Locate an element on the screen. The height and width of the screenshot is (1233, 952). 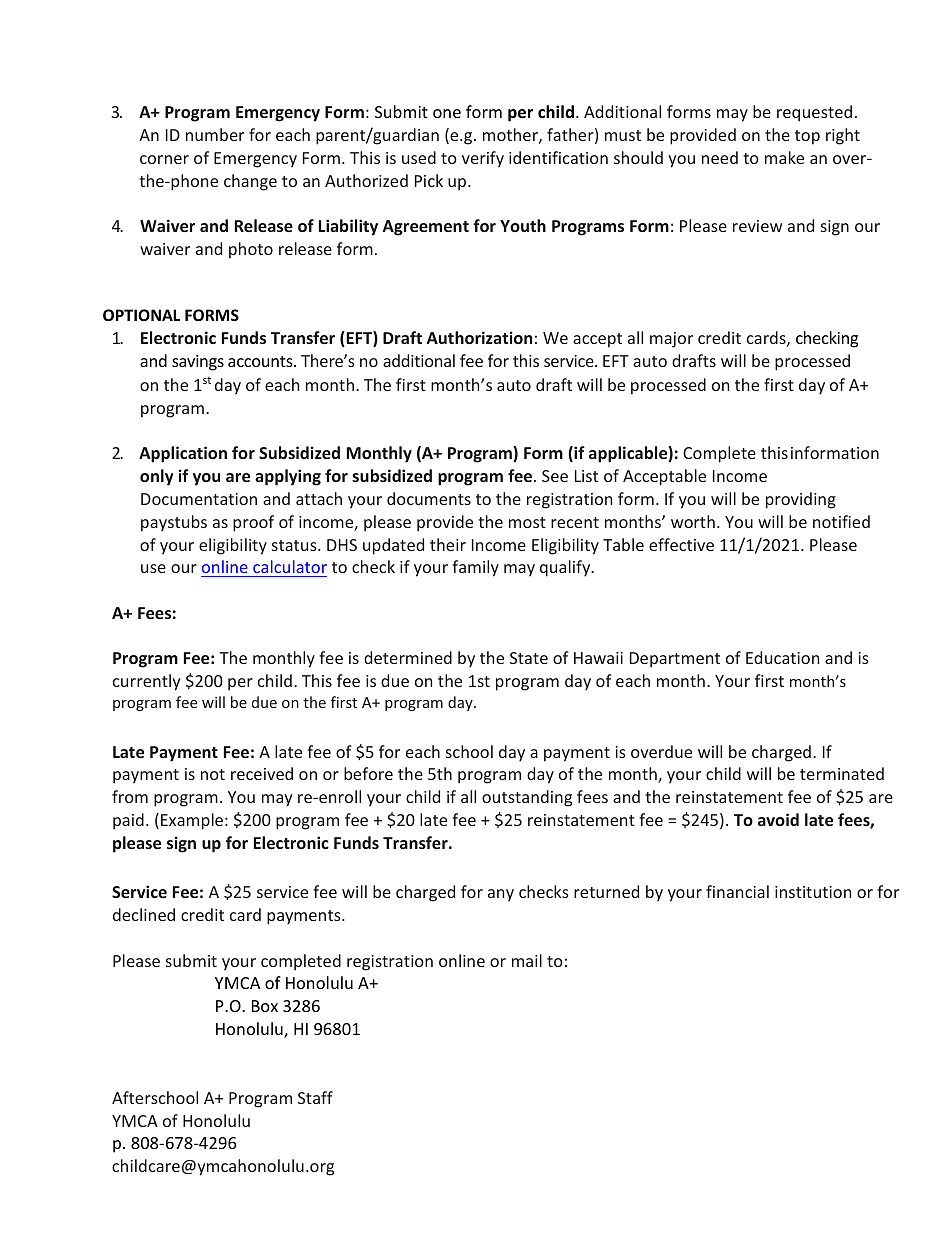
Documentation is located at coordinates (199, 499).
